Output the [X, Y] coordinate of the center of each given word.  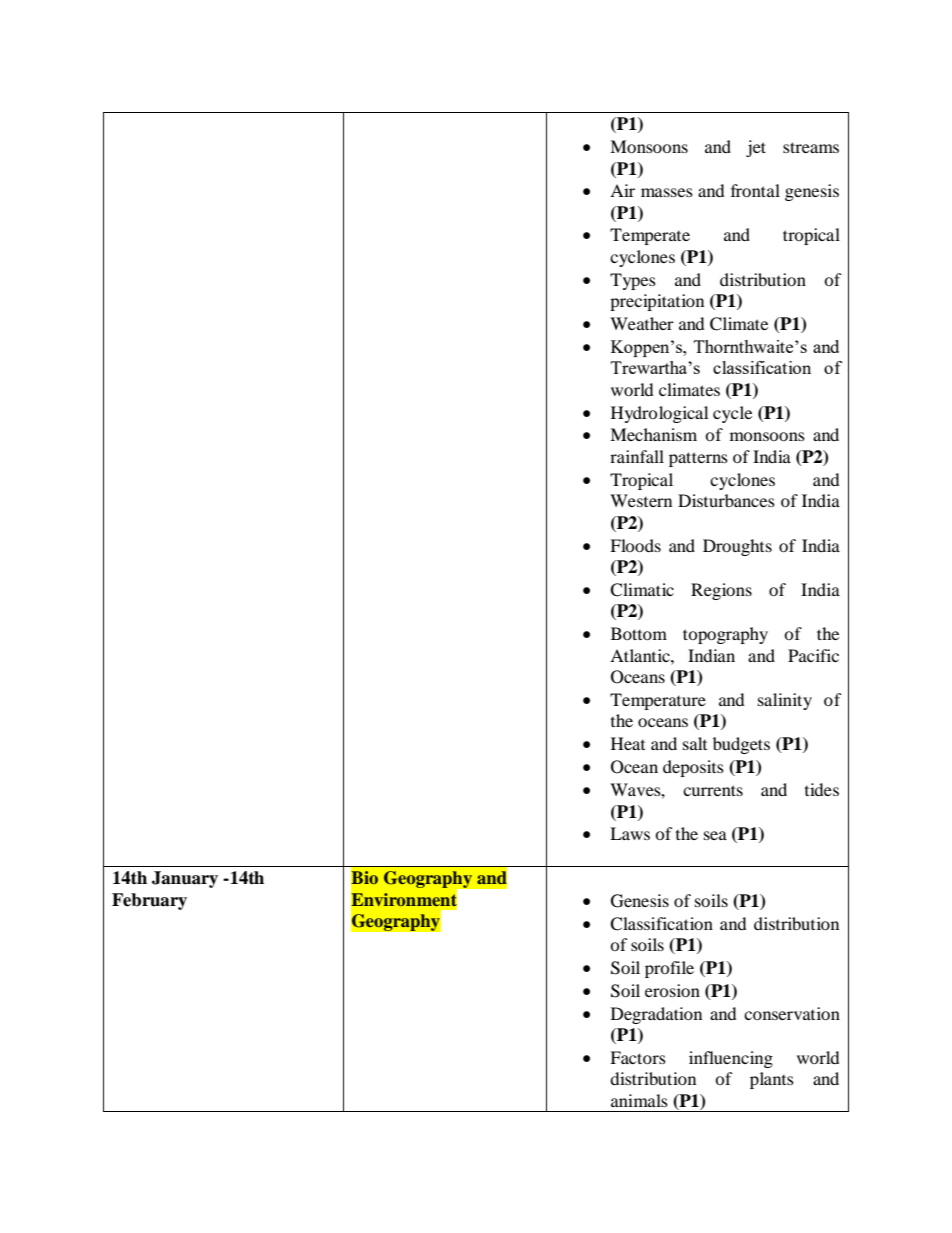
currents [713, 790]
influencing [731, 1059]
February [149, 901]
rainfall [637, 456]
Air [622, 190]
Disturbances [726, 500]
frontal [755, 190]
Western [641, 500]
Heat [628, 743]
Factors [638, 1057]
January [185, 879]
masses [667, 192]
